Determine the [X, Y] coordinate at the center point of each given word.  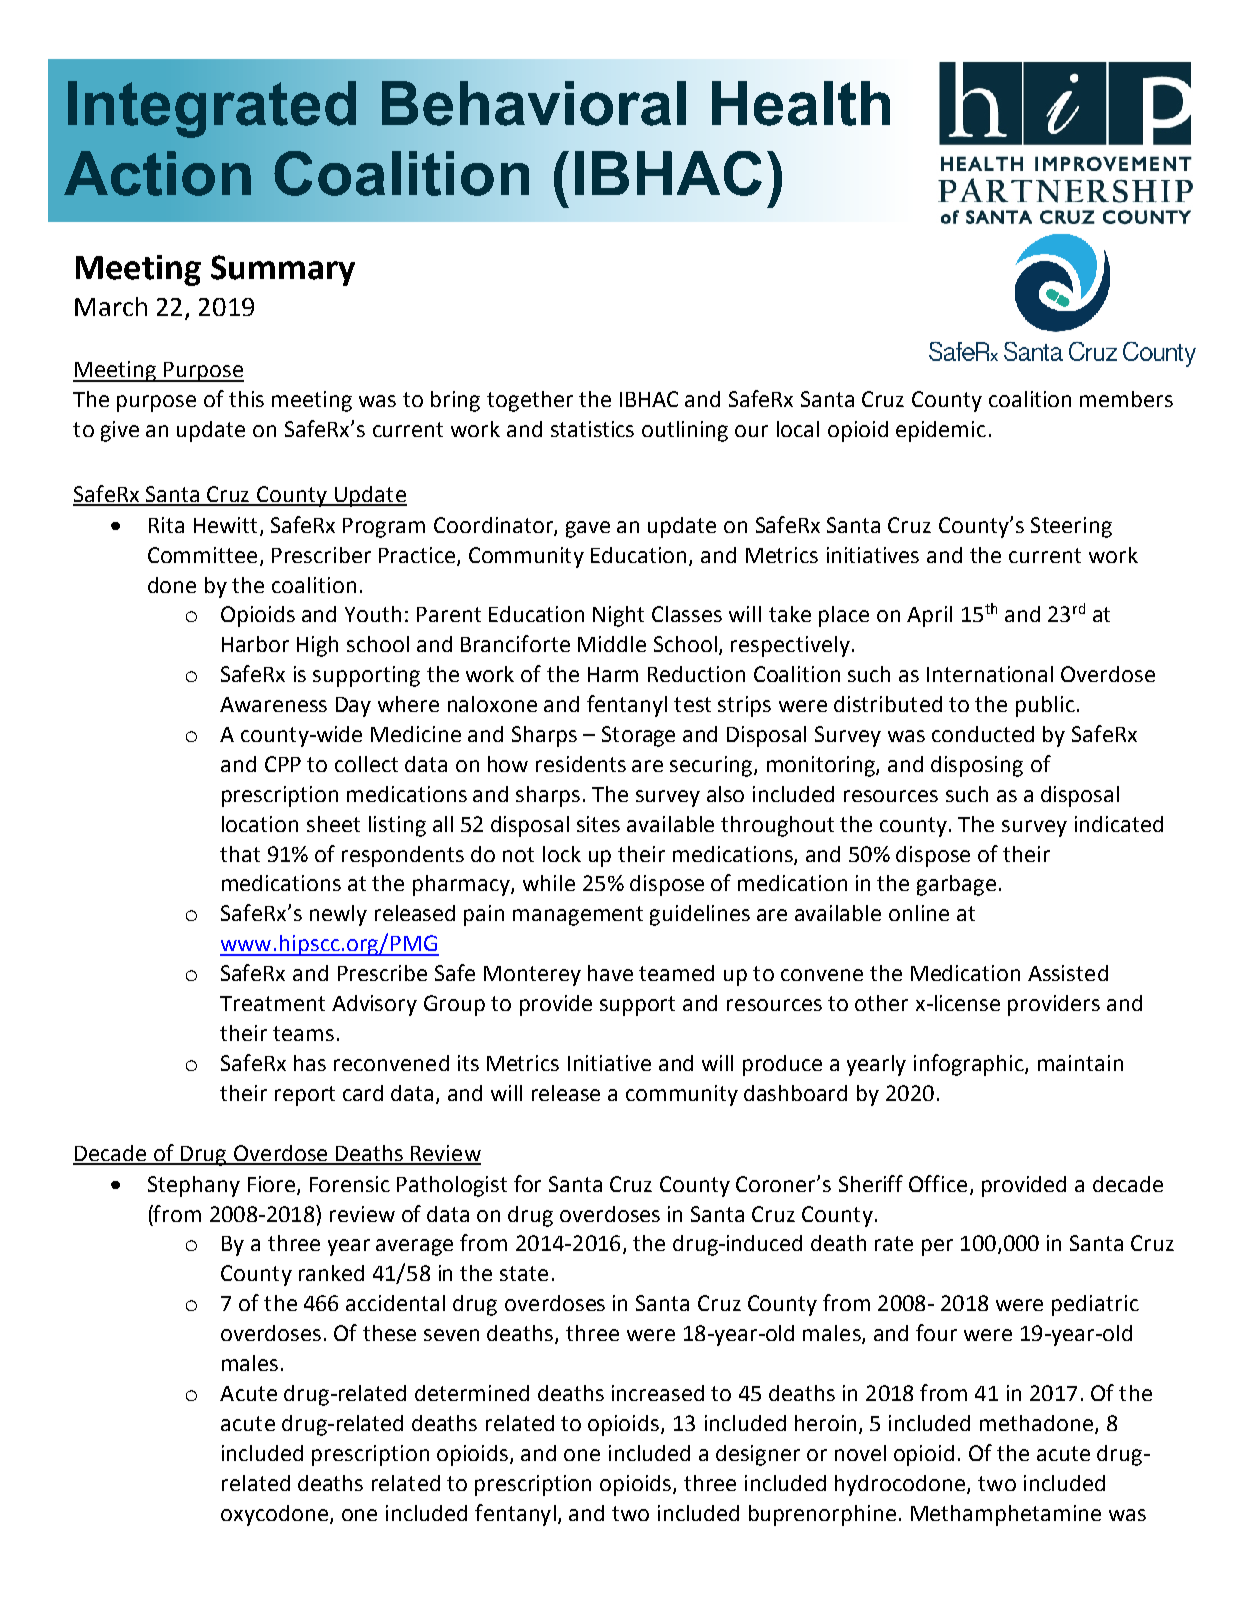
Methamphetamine [1006, 1515]
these [389, 1333]
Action [157, 173]
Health [801, 103]
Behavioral [534, 103]
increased [658, 1393]
